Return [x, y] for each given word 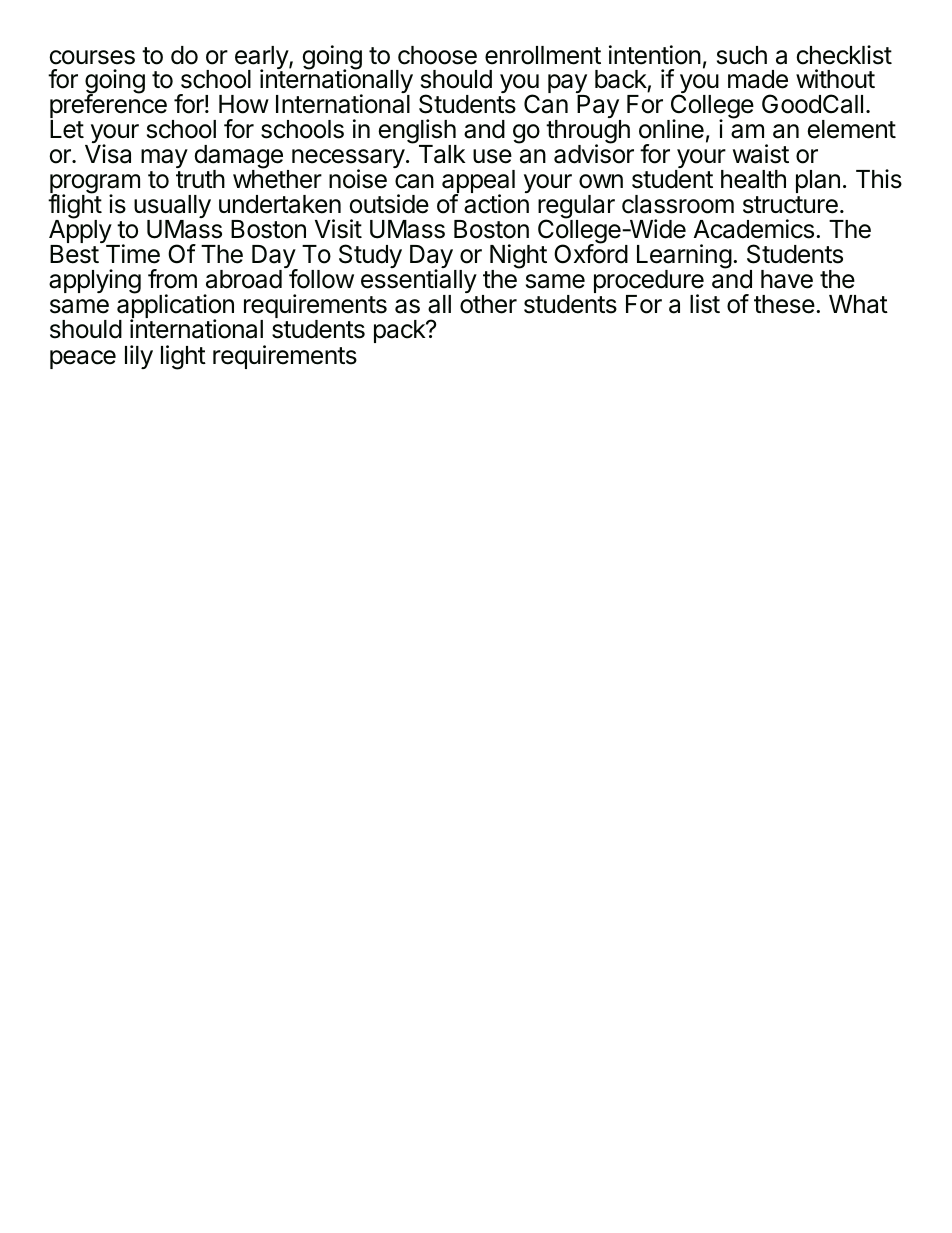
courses [92, 57]
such [742, 55]
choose [437, 55]
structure [790, 205]
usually [172, 208]
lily [139, 357]
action [496, 204]
